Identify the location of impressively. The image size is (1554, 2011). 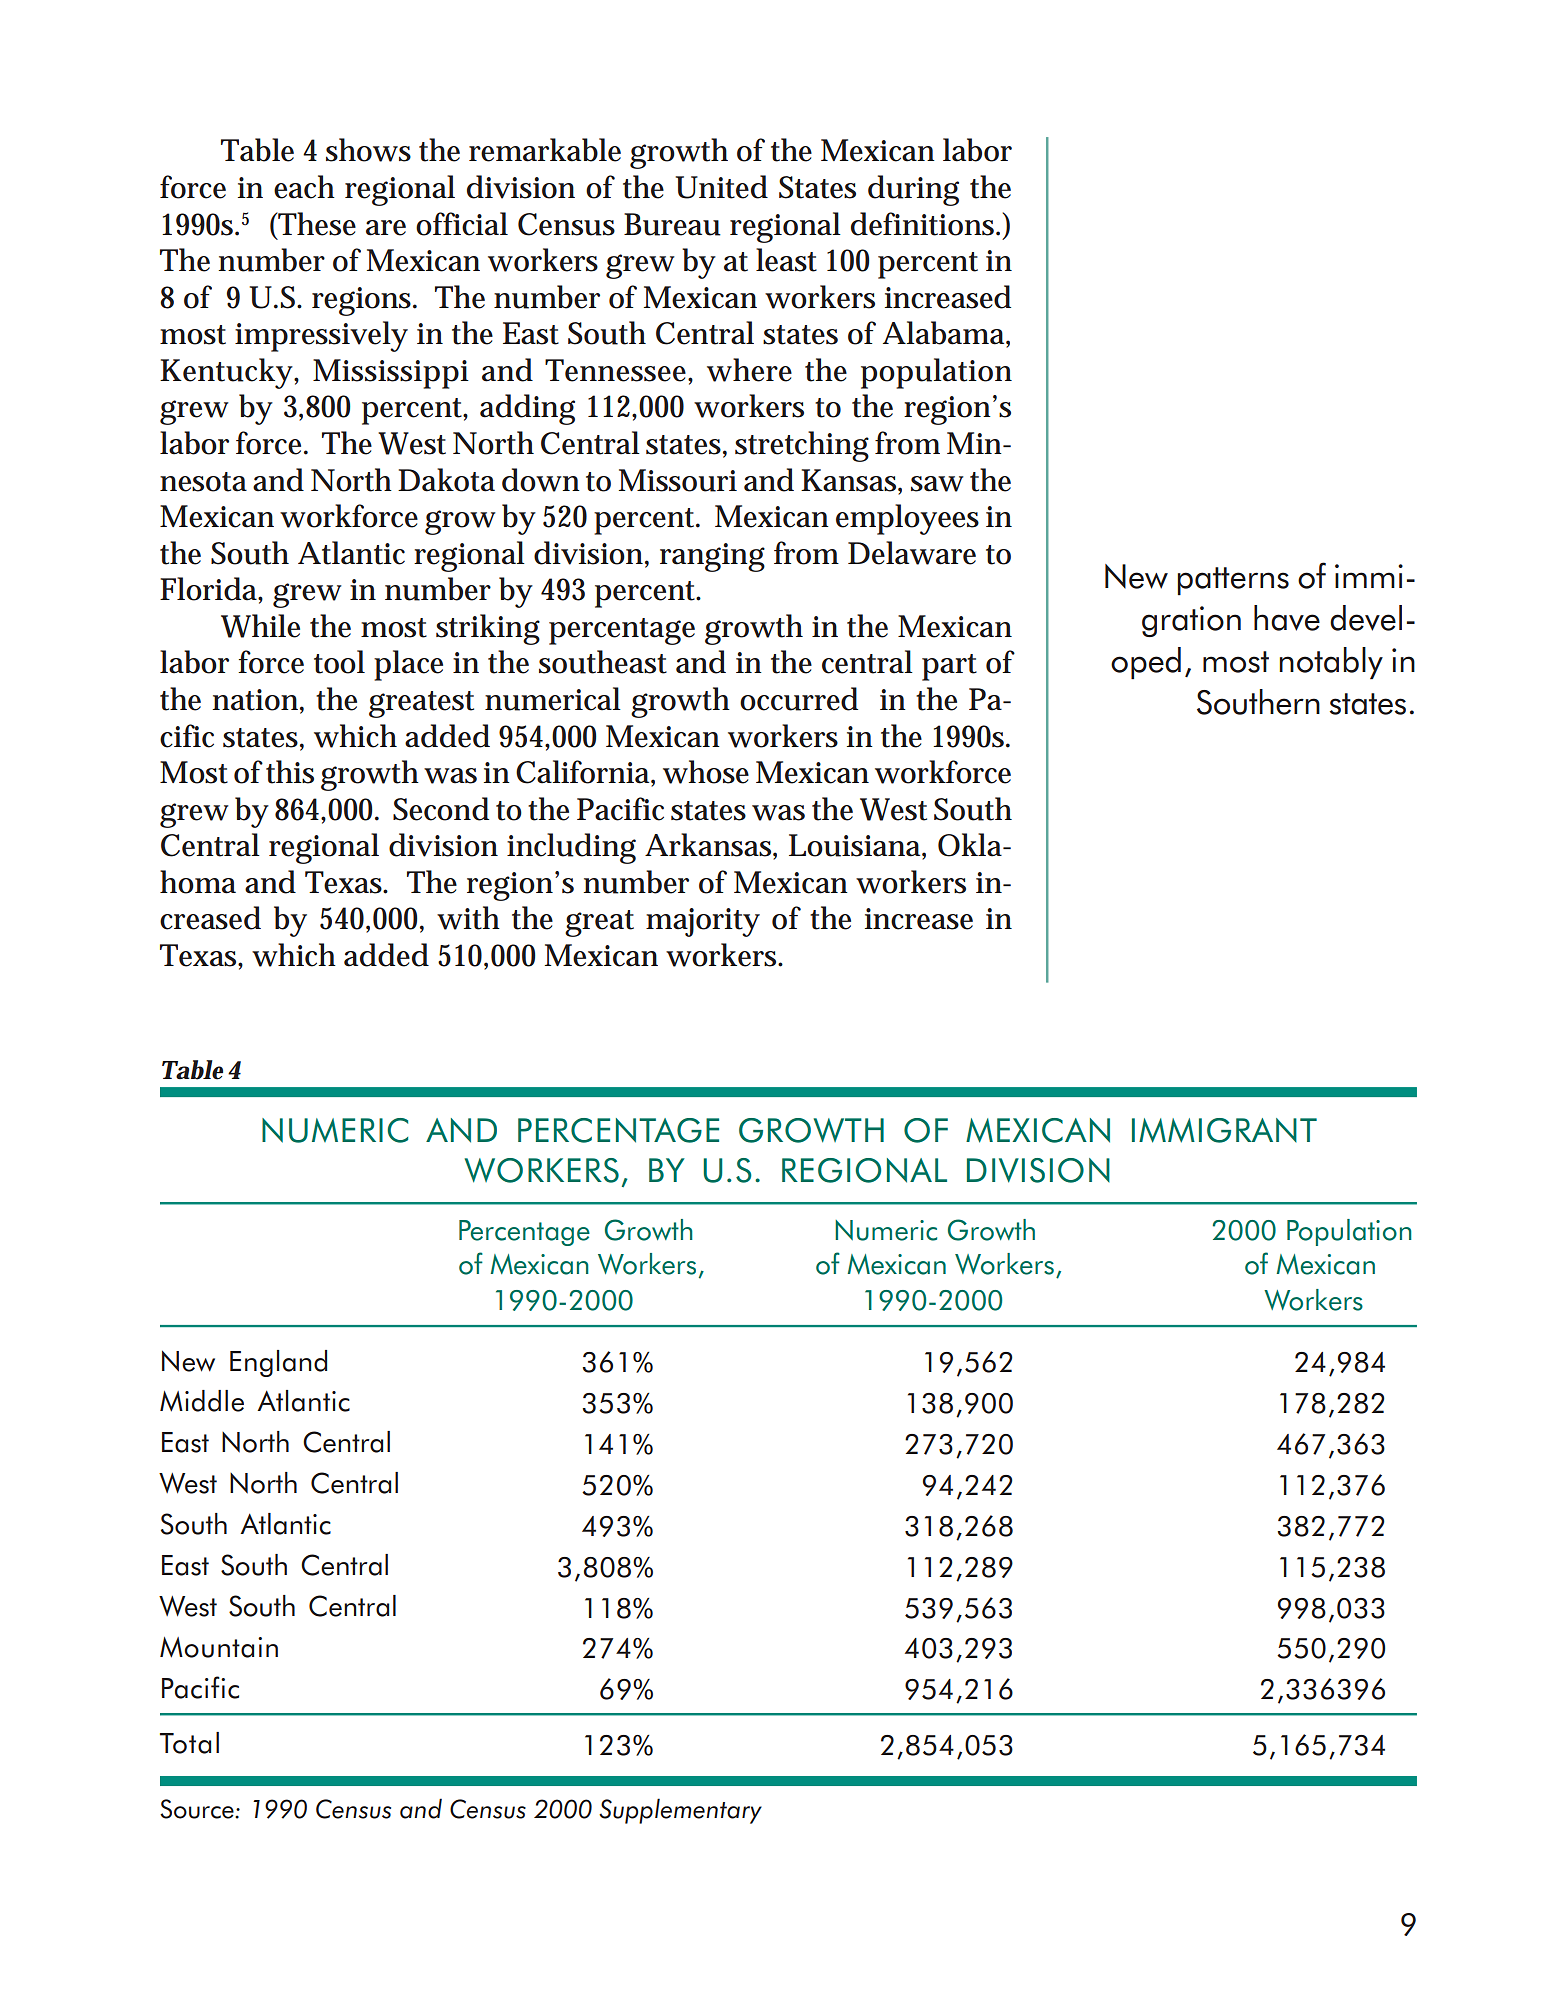
(321, 336).
